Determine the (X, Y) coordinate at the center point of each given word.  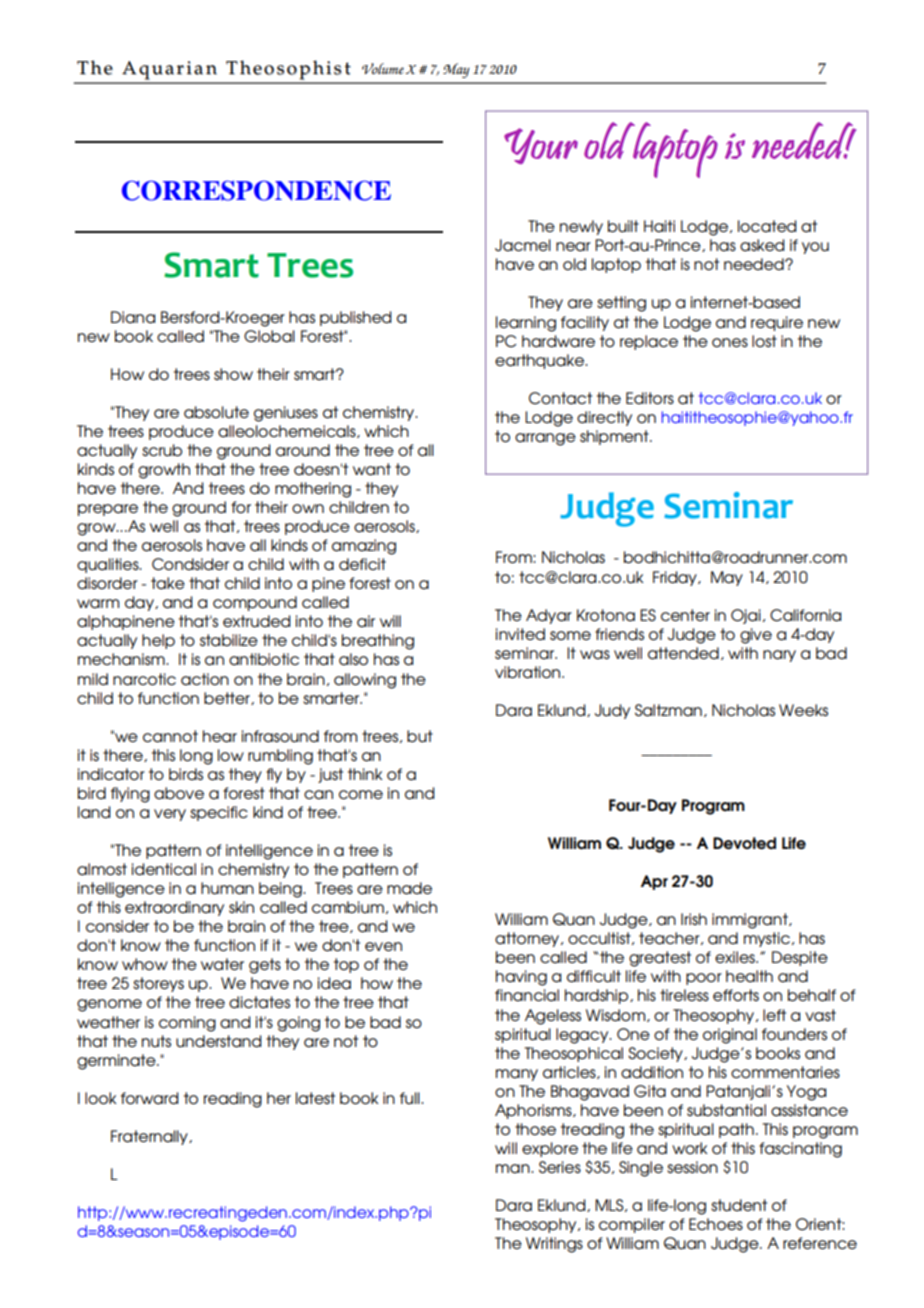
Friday (676, 578)
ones (730, 342)
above (179, 793)
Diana (133, 317)
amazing (364, 547)
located (767, 226)
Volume (383, 68)
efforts (736, 995)
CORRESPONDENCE (256, 190)
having (521, 978)
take (168, 583)
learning (526, 324)
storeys (158, 984)
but (420, 736)
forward (149, 1098)
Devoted (744, 843)
